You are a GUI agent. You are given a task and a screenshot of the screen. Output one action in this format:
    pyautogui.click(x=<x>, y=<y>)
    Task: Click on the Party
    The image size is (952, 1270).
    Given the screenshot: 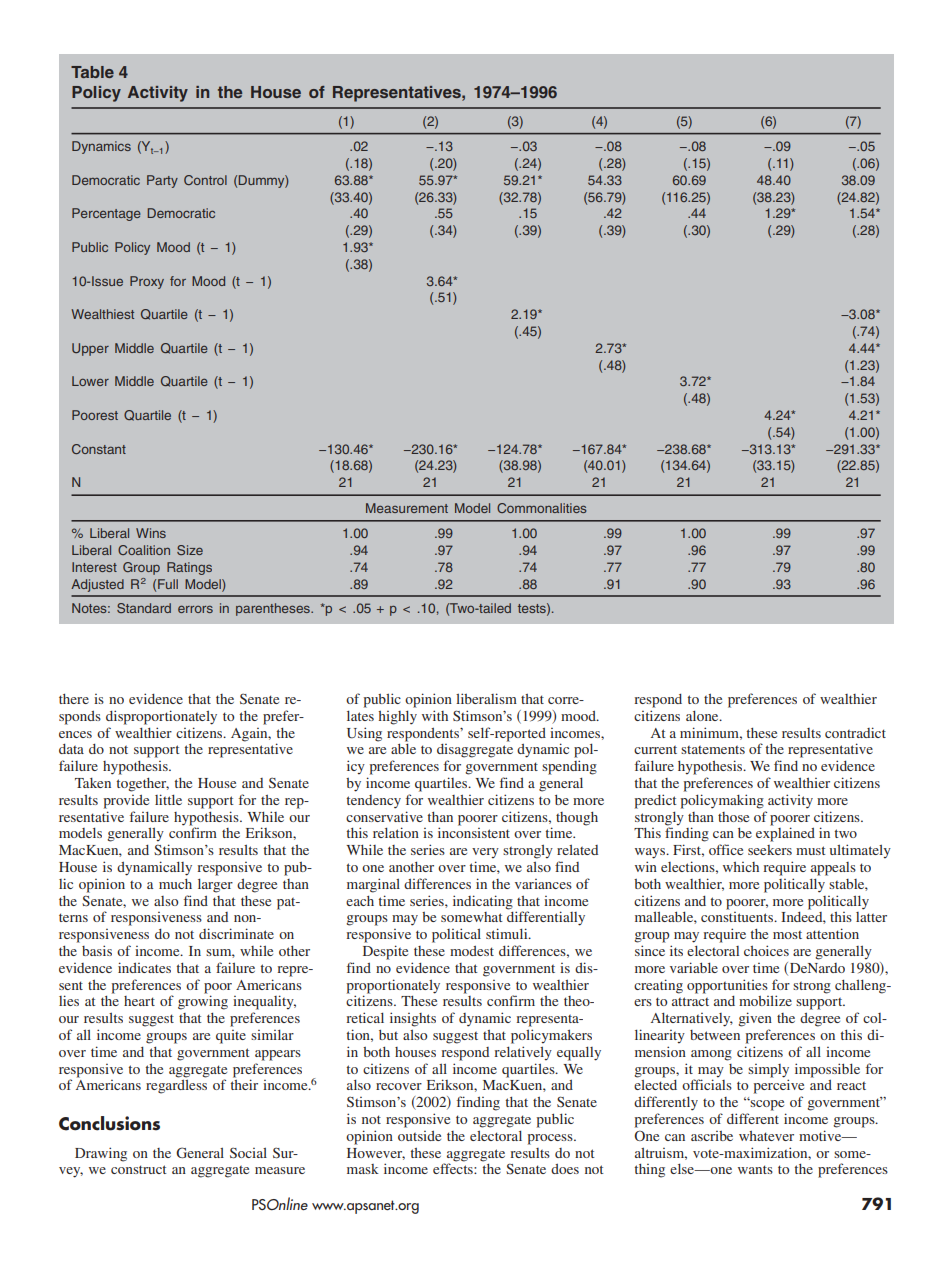 What is the action you would take?
    pyautogui.click(x=162, y=181)
